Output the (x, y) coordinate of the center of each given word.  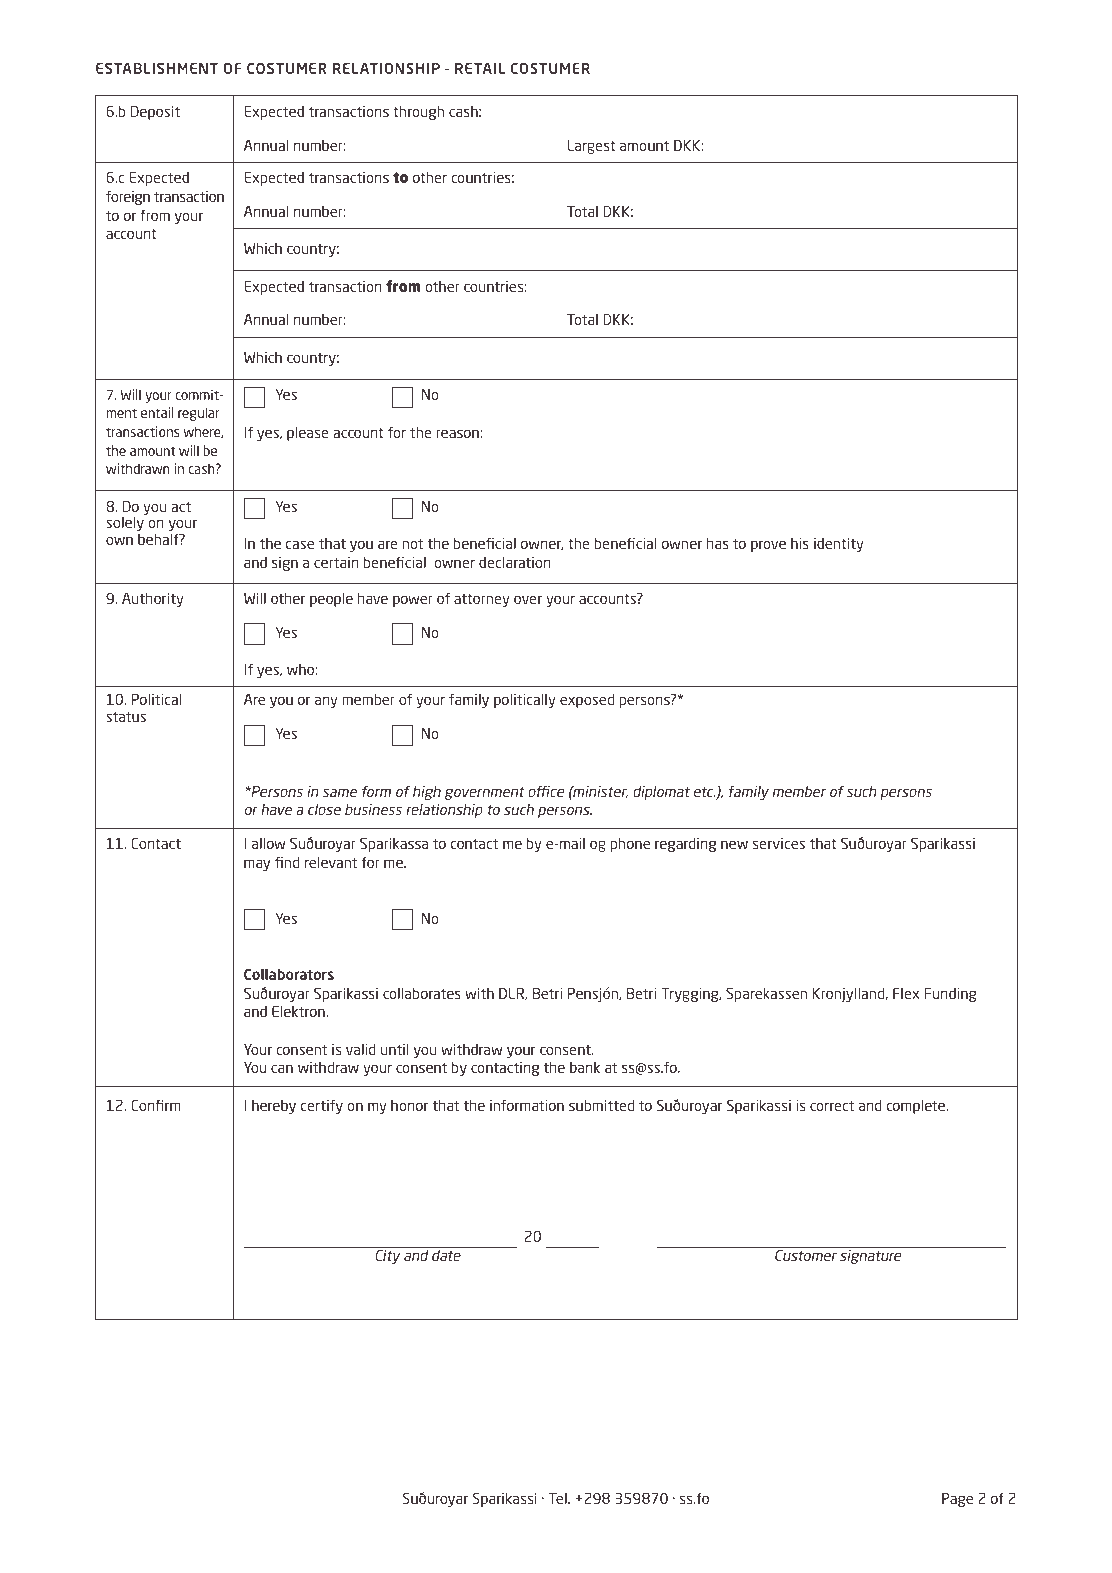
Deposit (155, 112)
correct (832, 1106)
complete (917, 1107)
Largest (591, 147)
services (779, 843)
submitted (601, 1105)
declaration (515, 562)
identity (839, 544)
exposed (587, 701)
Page (957, 1500)
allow (268, 843)
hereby (274, 1107)
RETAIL (480, 68)
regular (199, 414)
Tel (559, 1498)
